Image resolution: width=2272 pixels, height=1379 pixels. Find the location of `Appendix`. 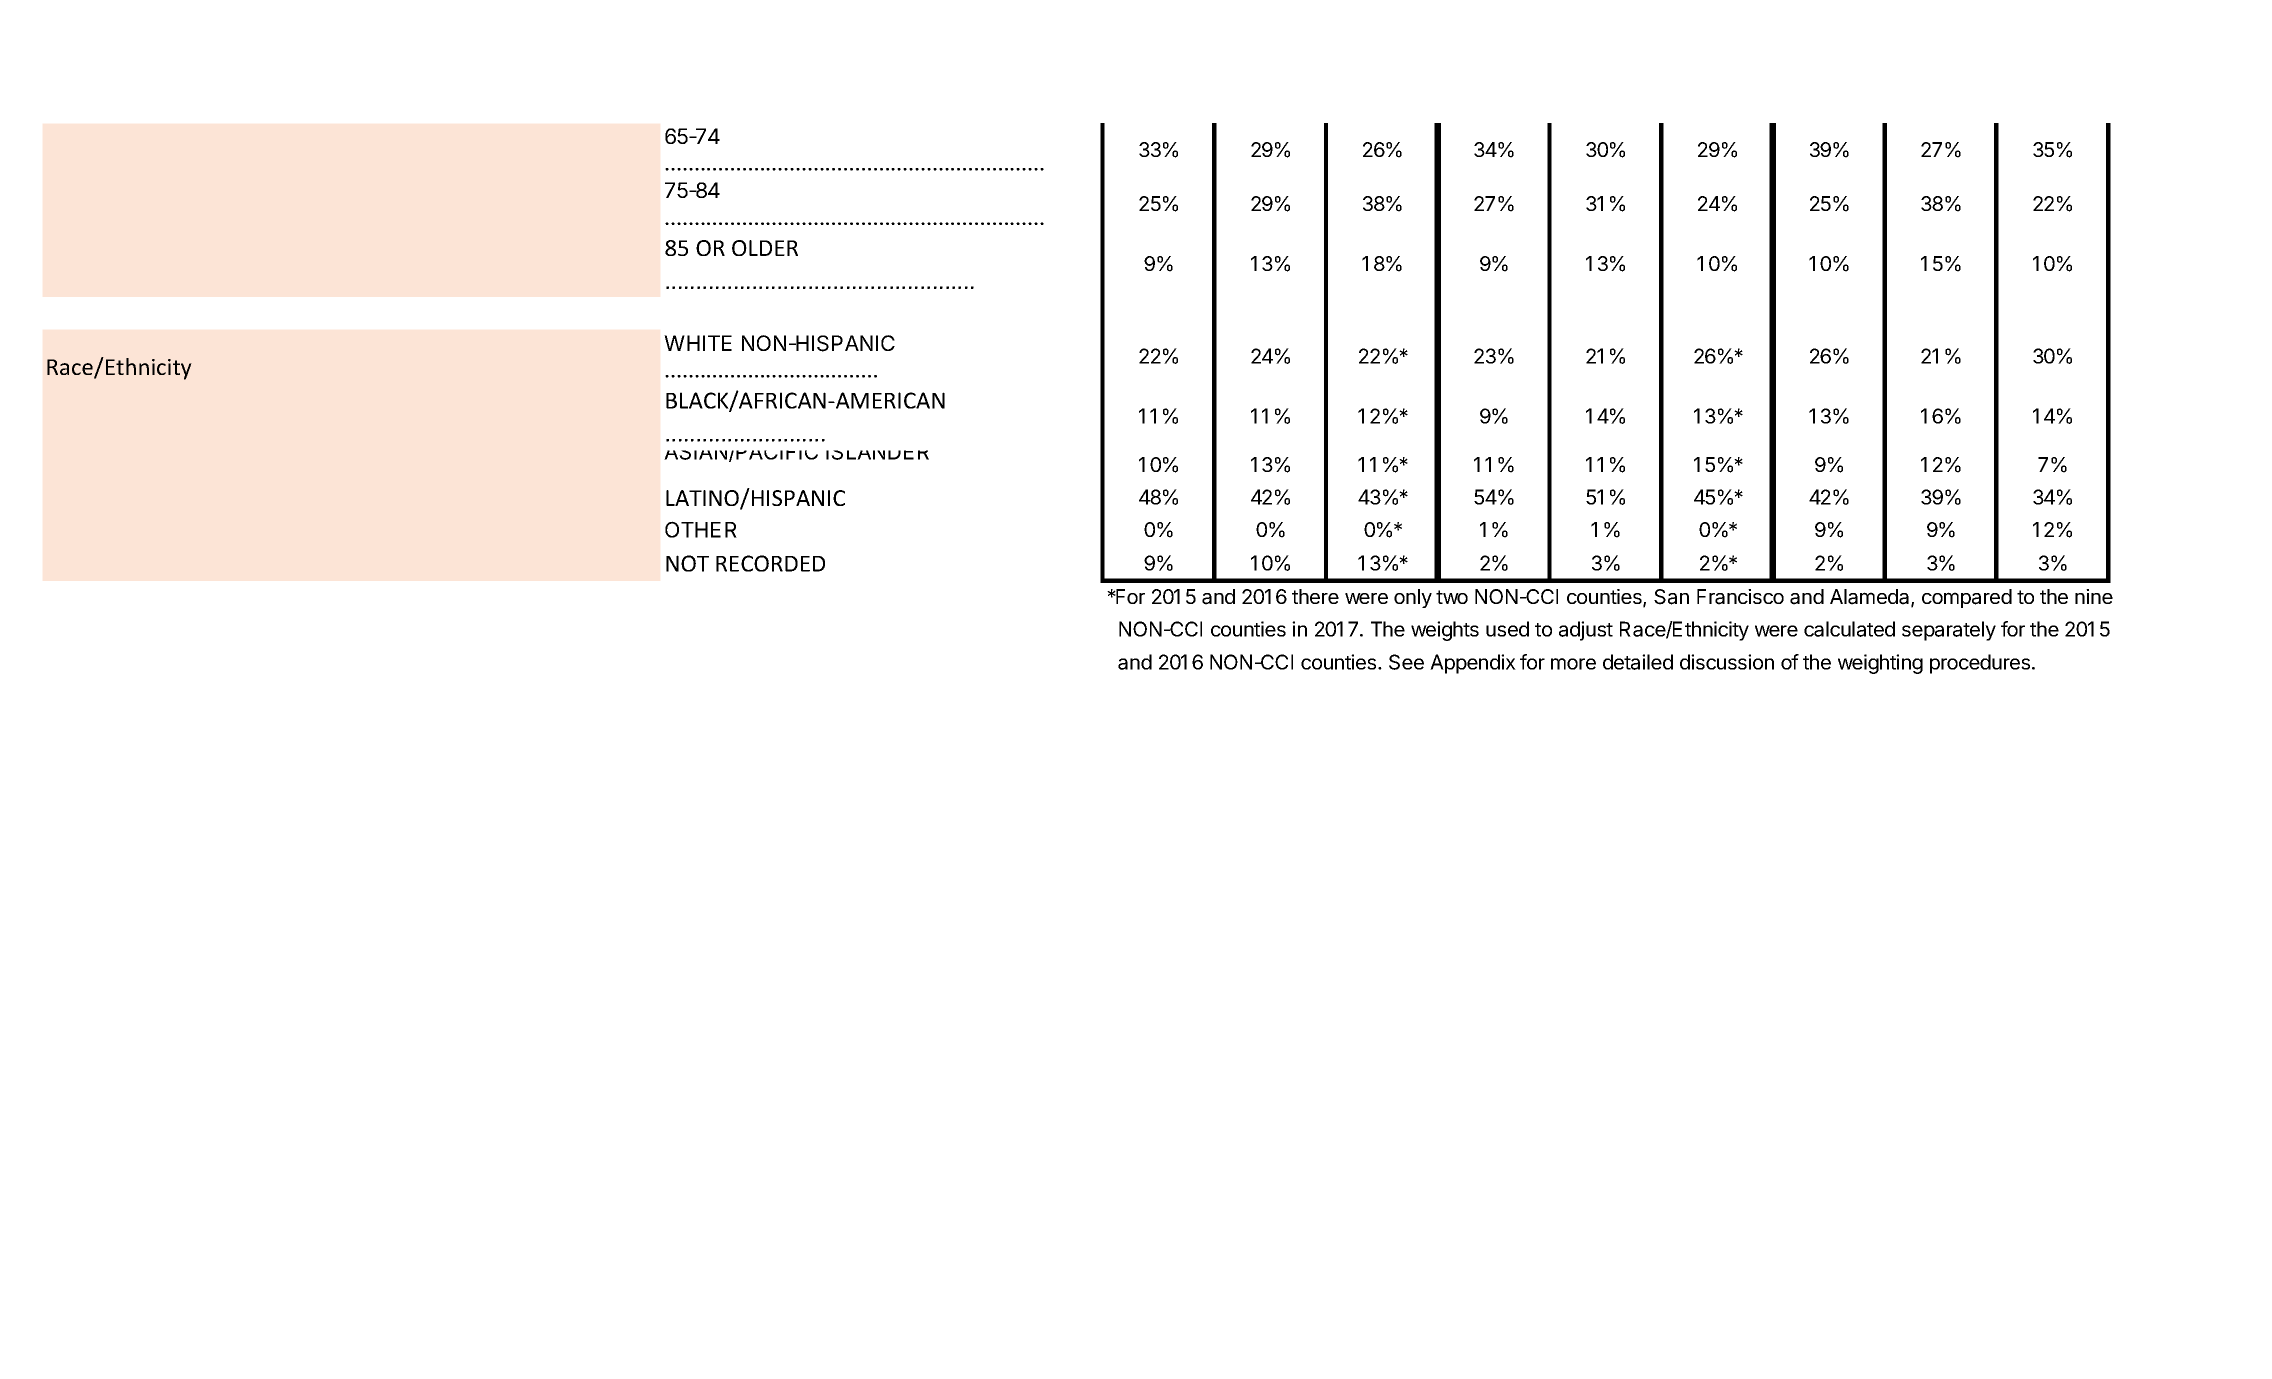

Appendix is located at coordinates (1473, 664).
